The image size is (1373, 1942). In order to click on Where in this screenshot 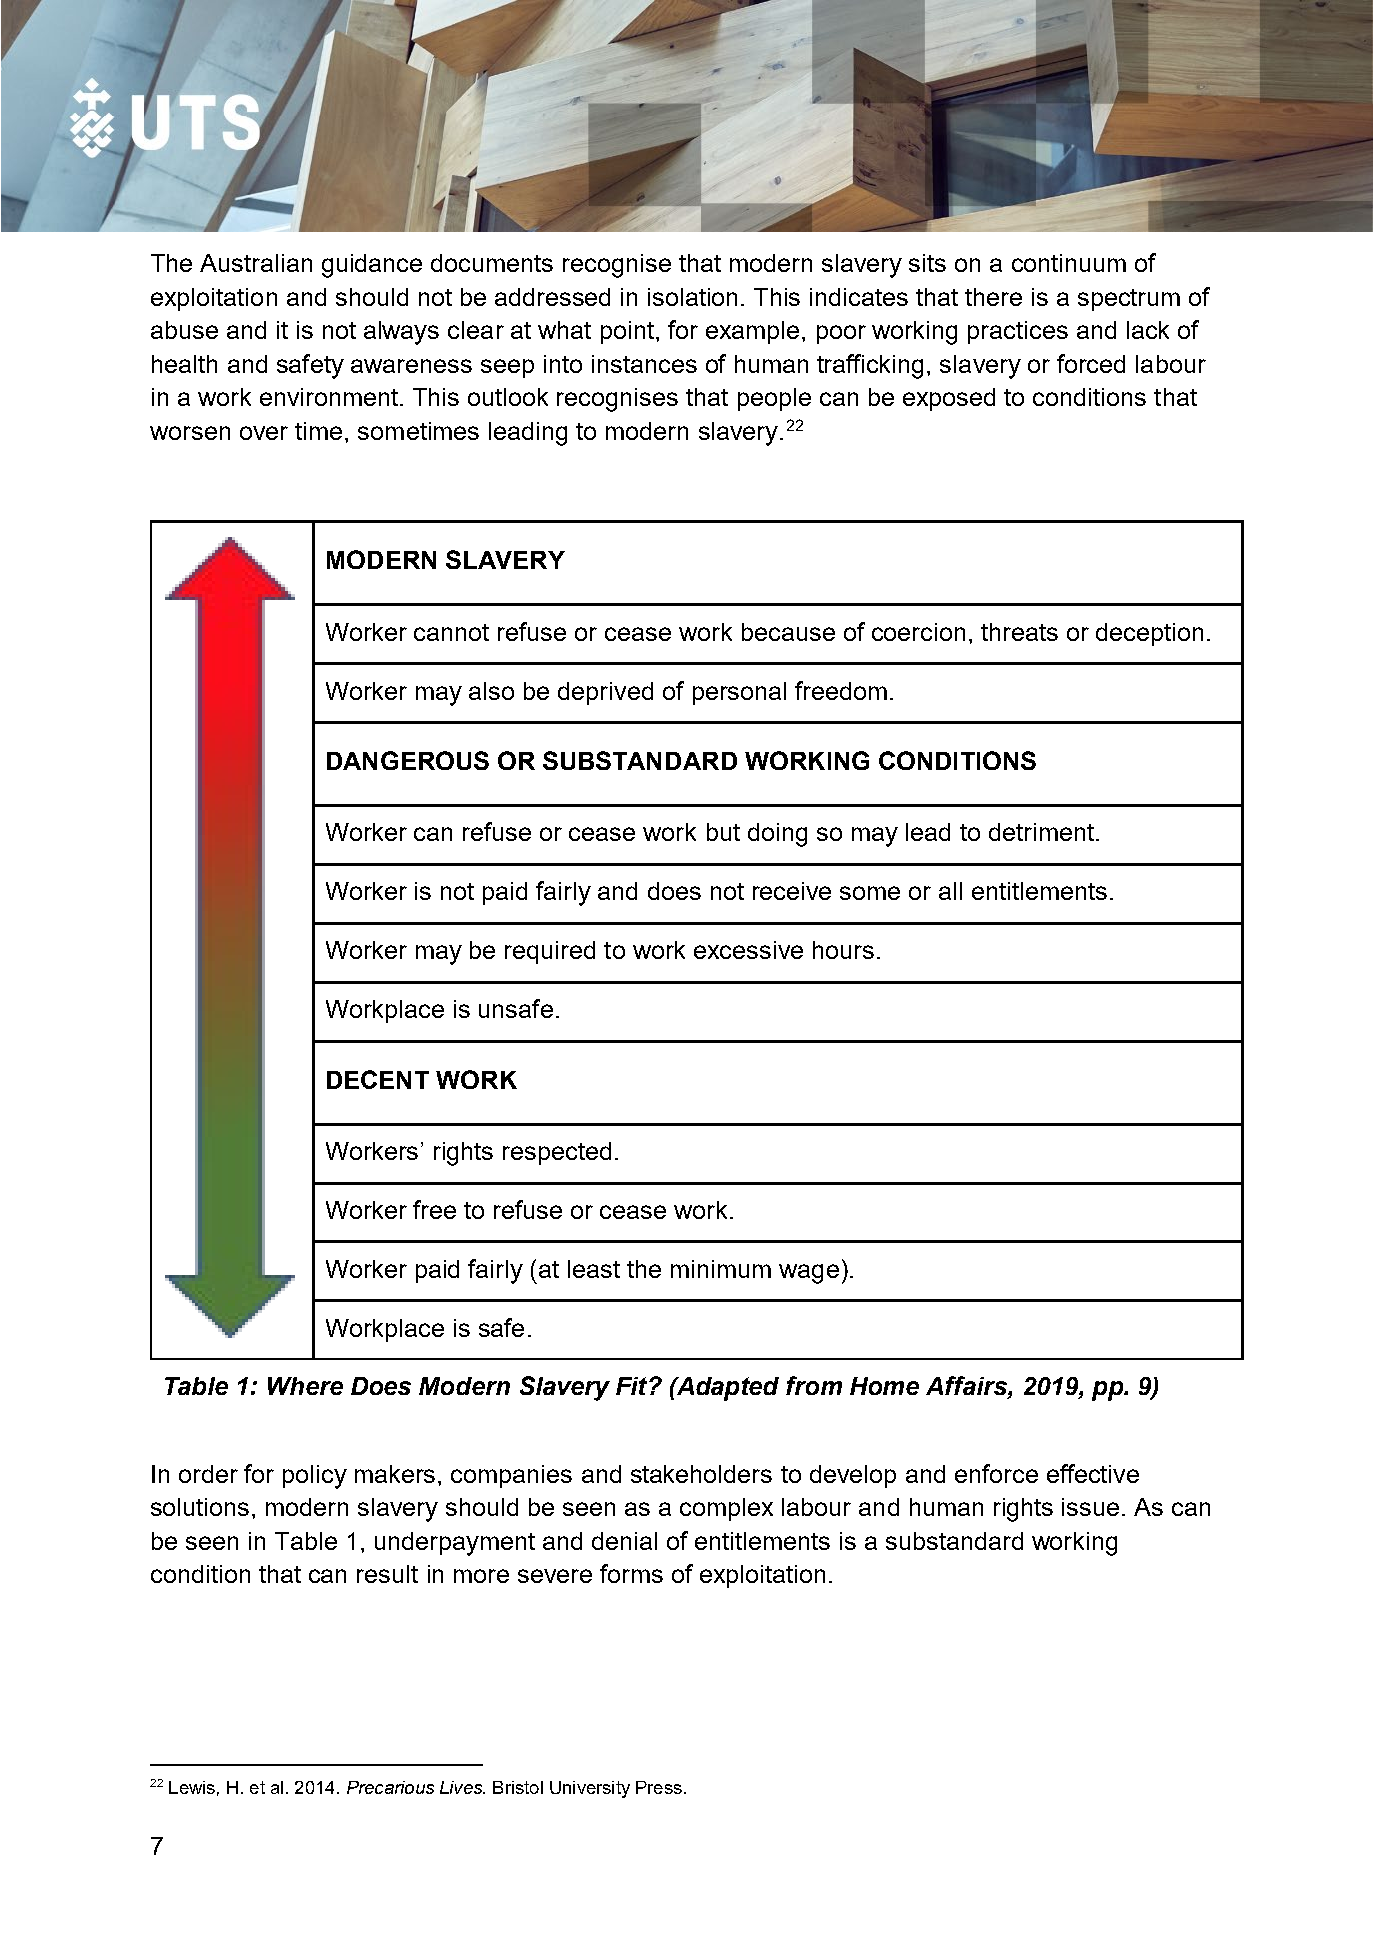, I will do `click(305, 1386)`.
